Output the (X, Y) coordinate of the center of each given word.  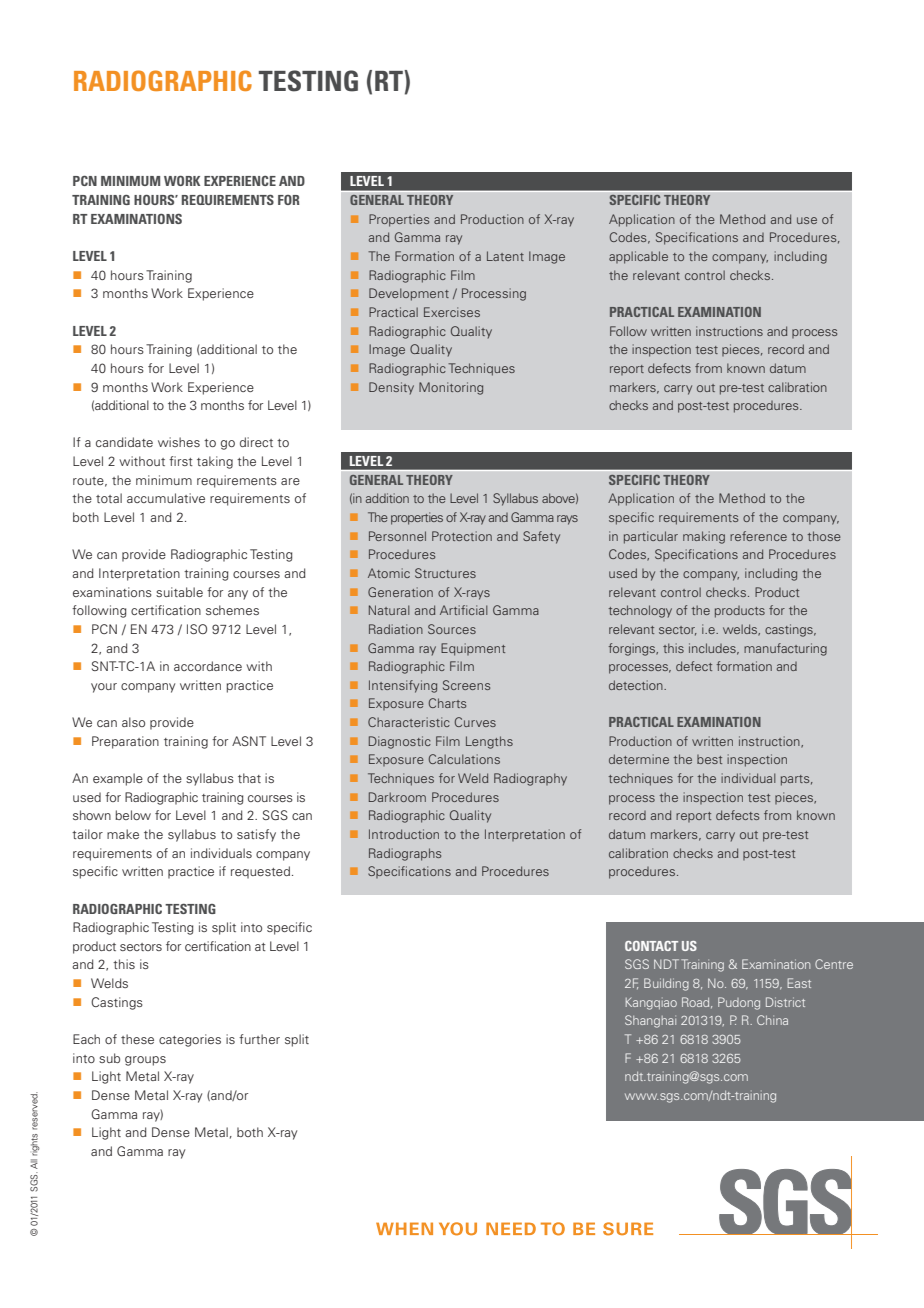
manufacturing (785, 649)
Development (409, 294)
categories (190, 1040)
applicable (638, 257)
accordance (208, 666)
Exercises (452, 312)
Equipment (473, 649)
